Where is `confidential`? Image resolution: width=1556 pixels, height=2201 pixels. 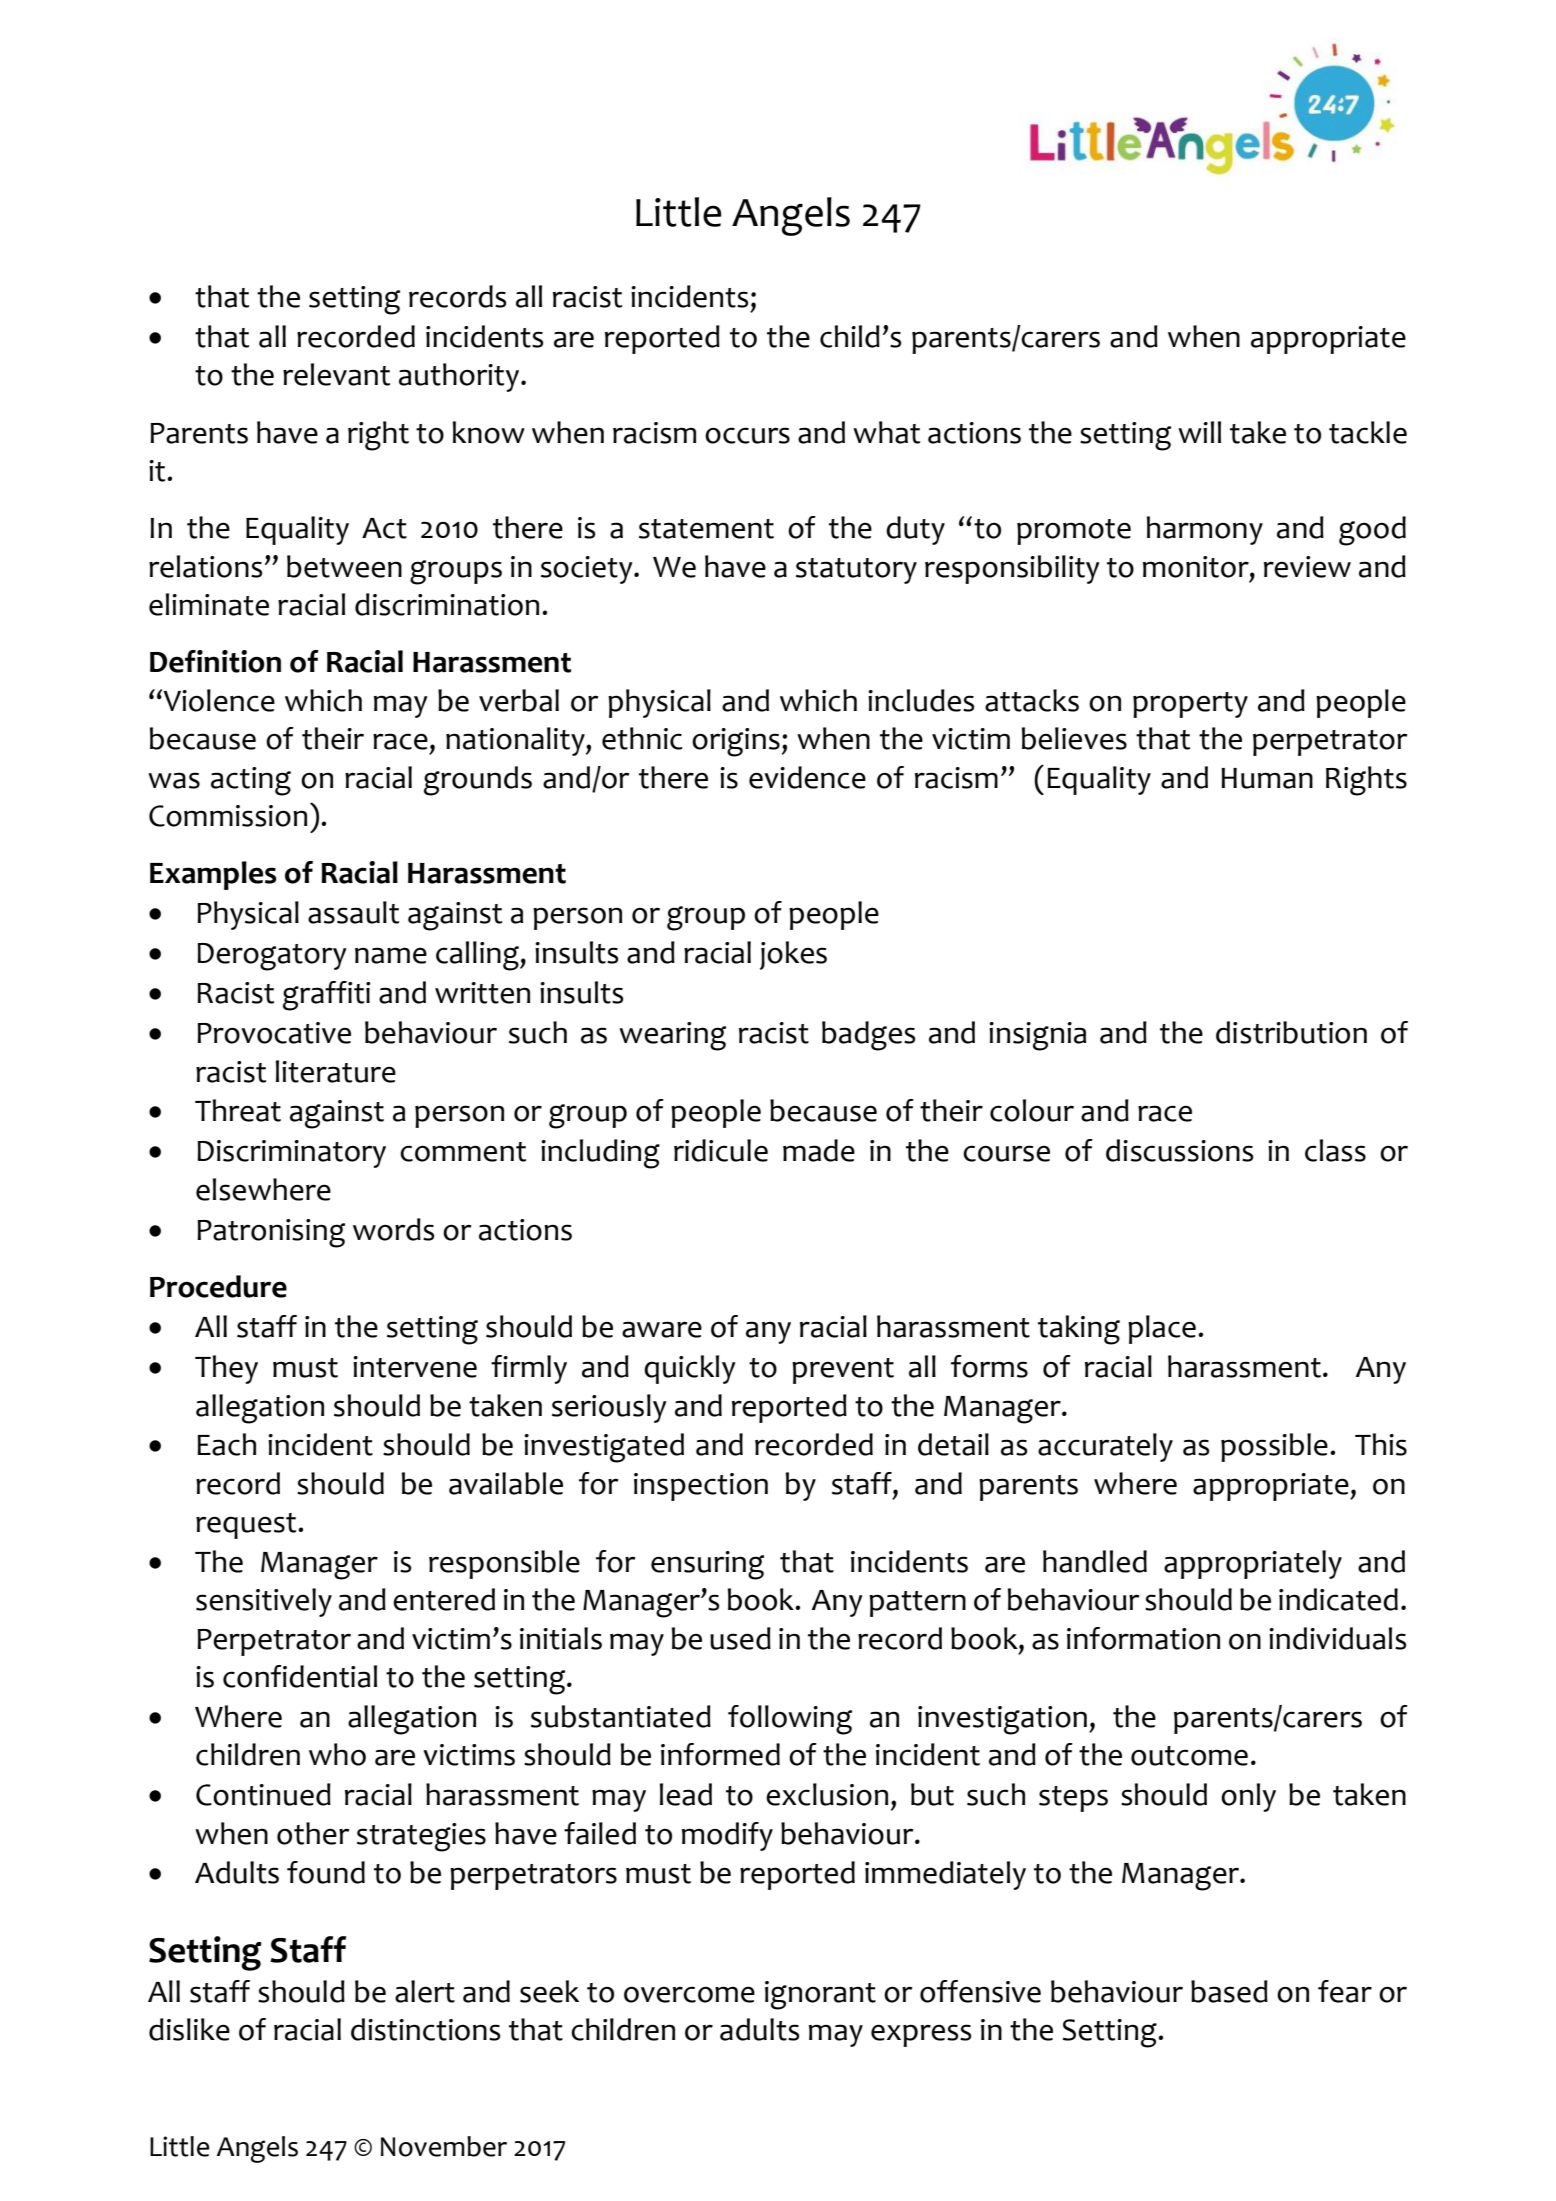 confidential is located at coordinates (300, 1676).
